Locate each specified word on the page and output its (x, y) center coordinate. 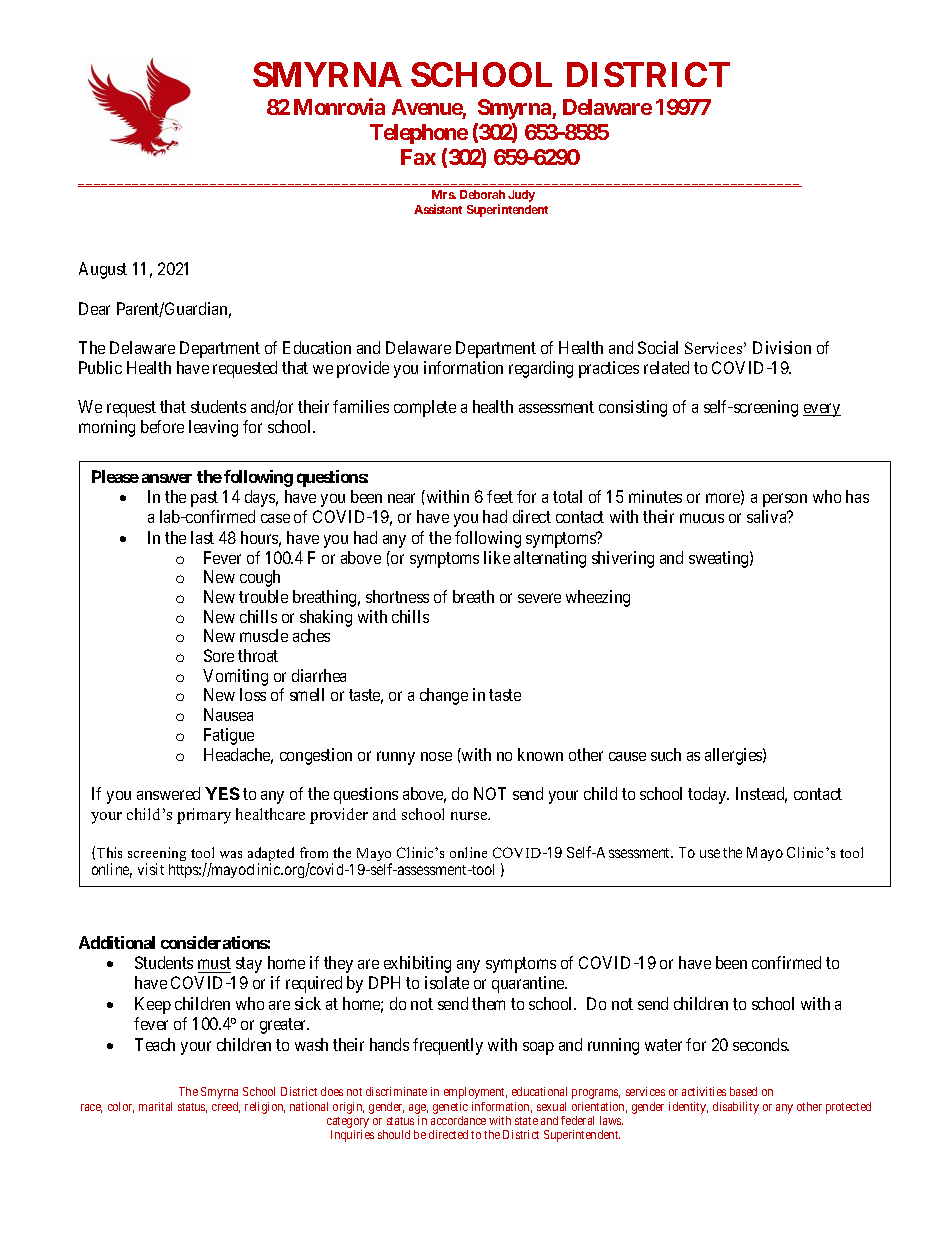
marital (155, 1106)
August (103, 270)
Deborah (482, 194)
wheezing (598, 598)
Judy (521, 196)
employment (475, 1093)
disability (736, 1108)
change (444, 696)
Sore (219, 655)
